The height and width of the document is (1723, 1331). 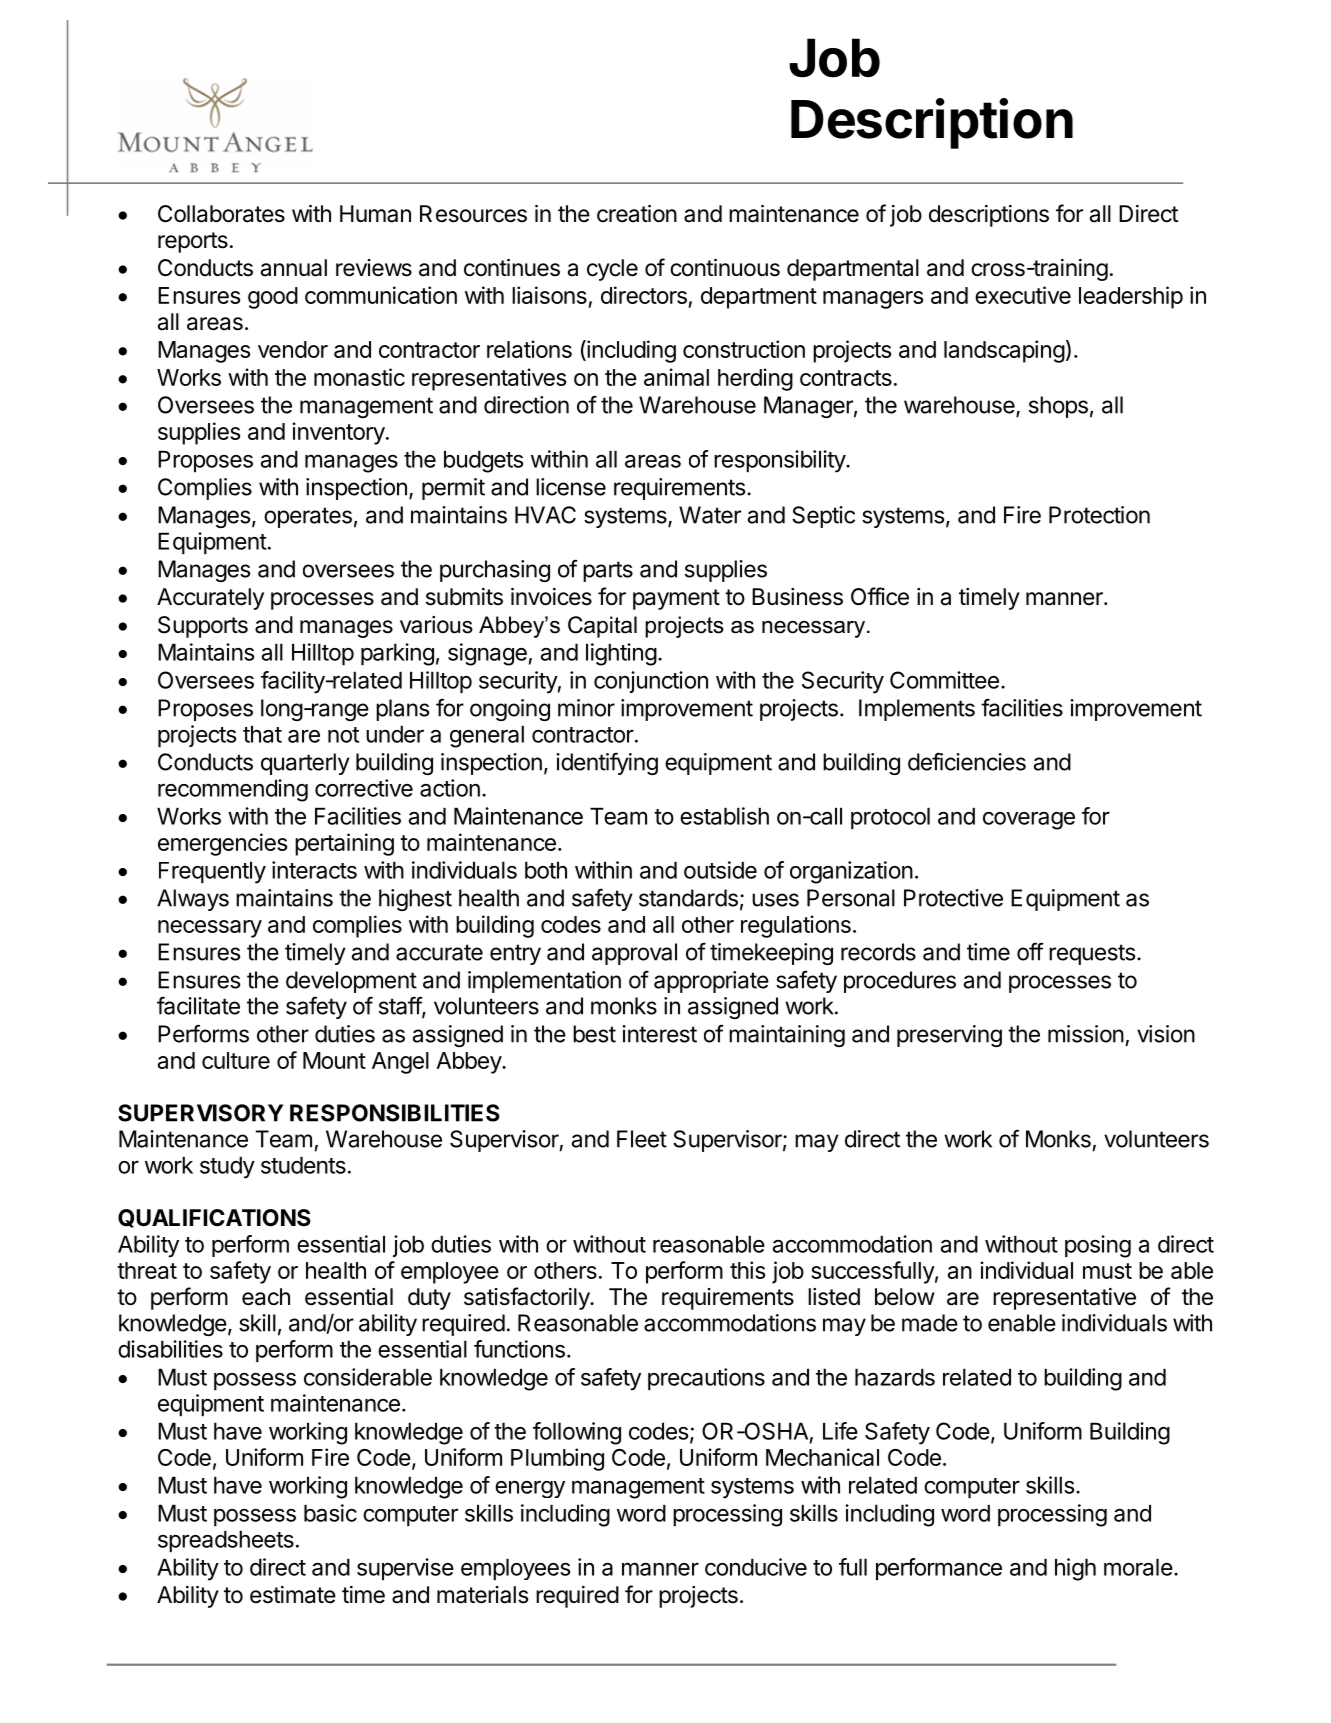 I want to click on interacts, so click(x=314, y=870).
